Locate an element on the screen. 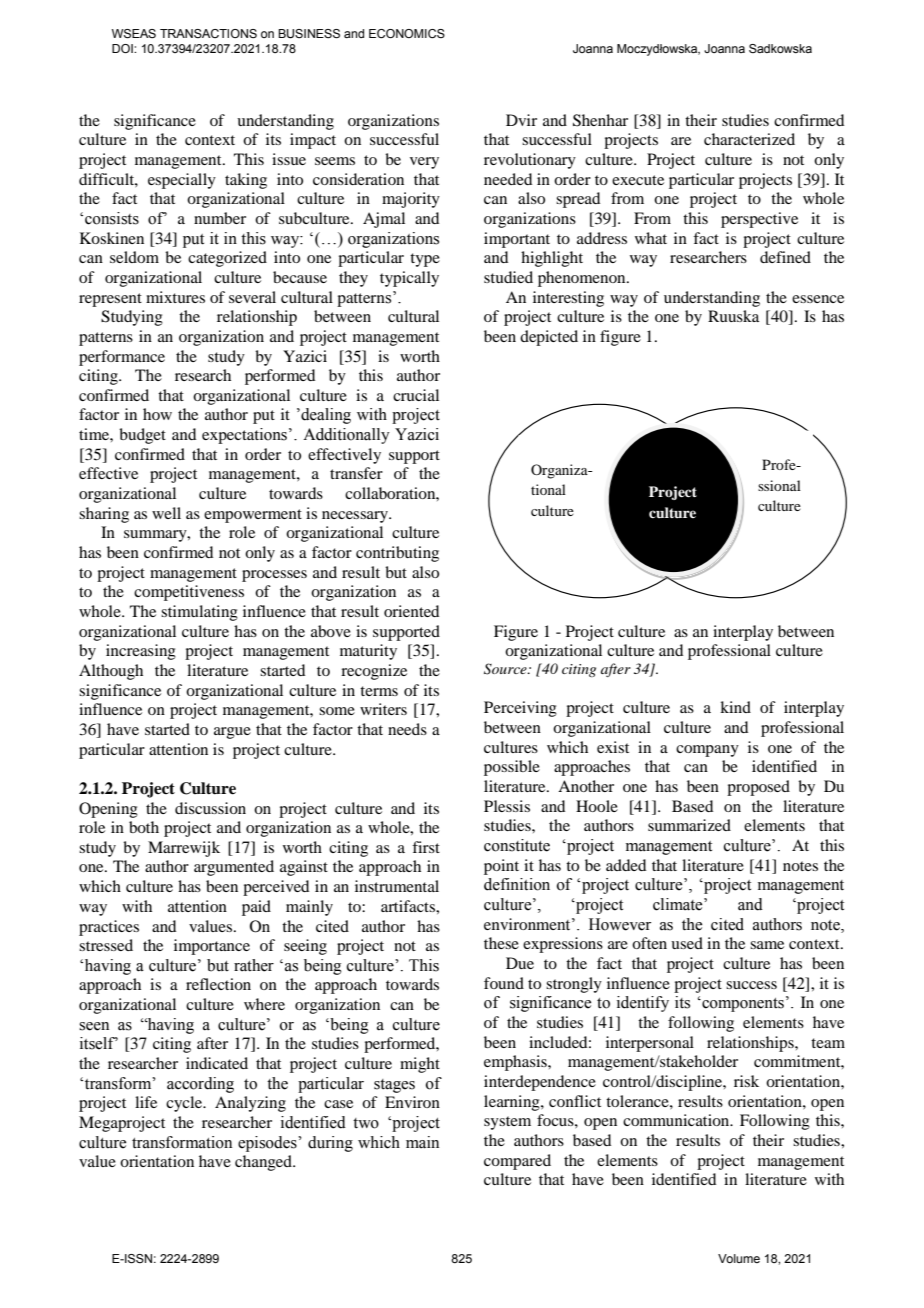  changed is located at coordinates (264, 1163).
